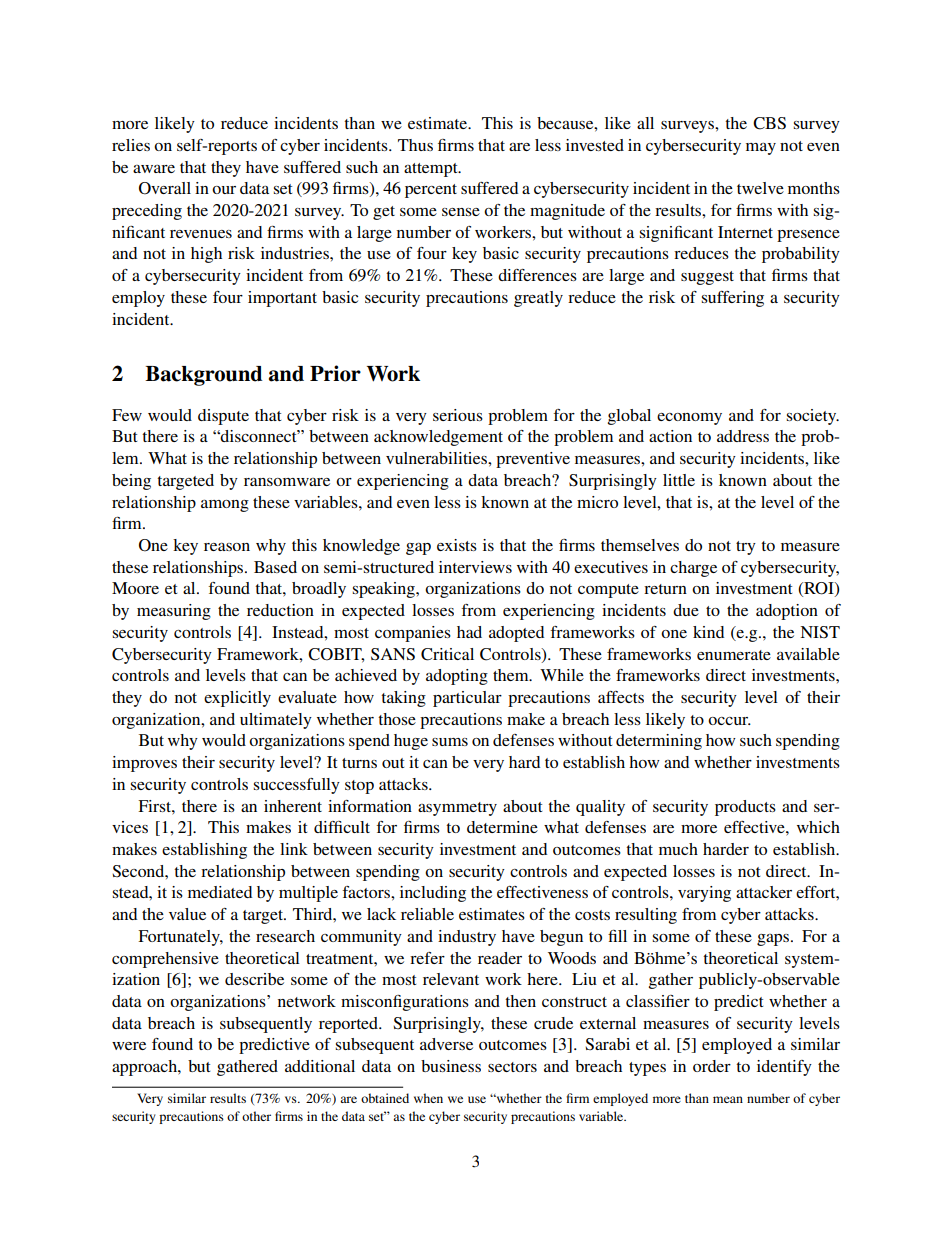 This screenshot has height=1233, width=952. I want to click on asymmetry, so click(457, 809).
